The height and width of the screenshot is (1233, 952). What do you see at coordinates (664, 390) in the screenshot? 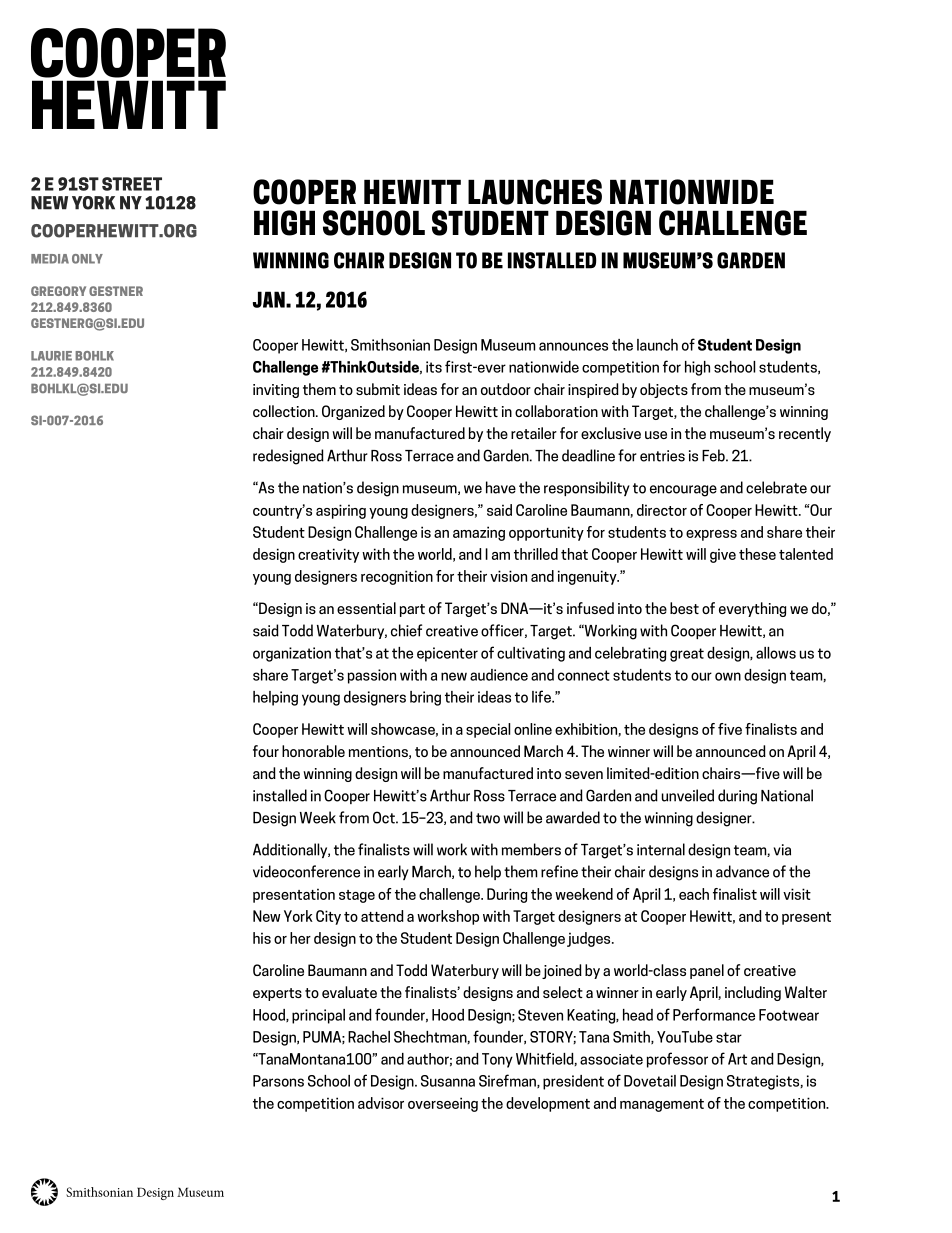
I see `objects` at bounding box center [664, 390].
